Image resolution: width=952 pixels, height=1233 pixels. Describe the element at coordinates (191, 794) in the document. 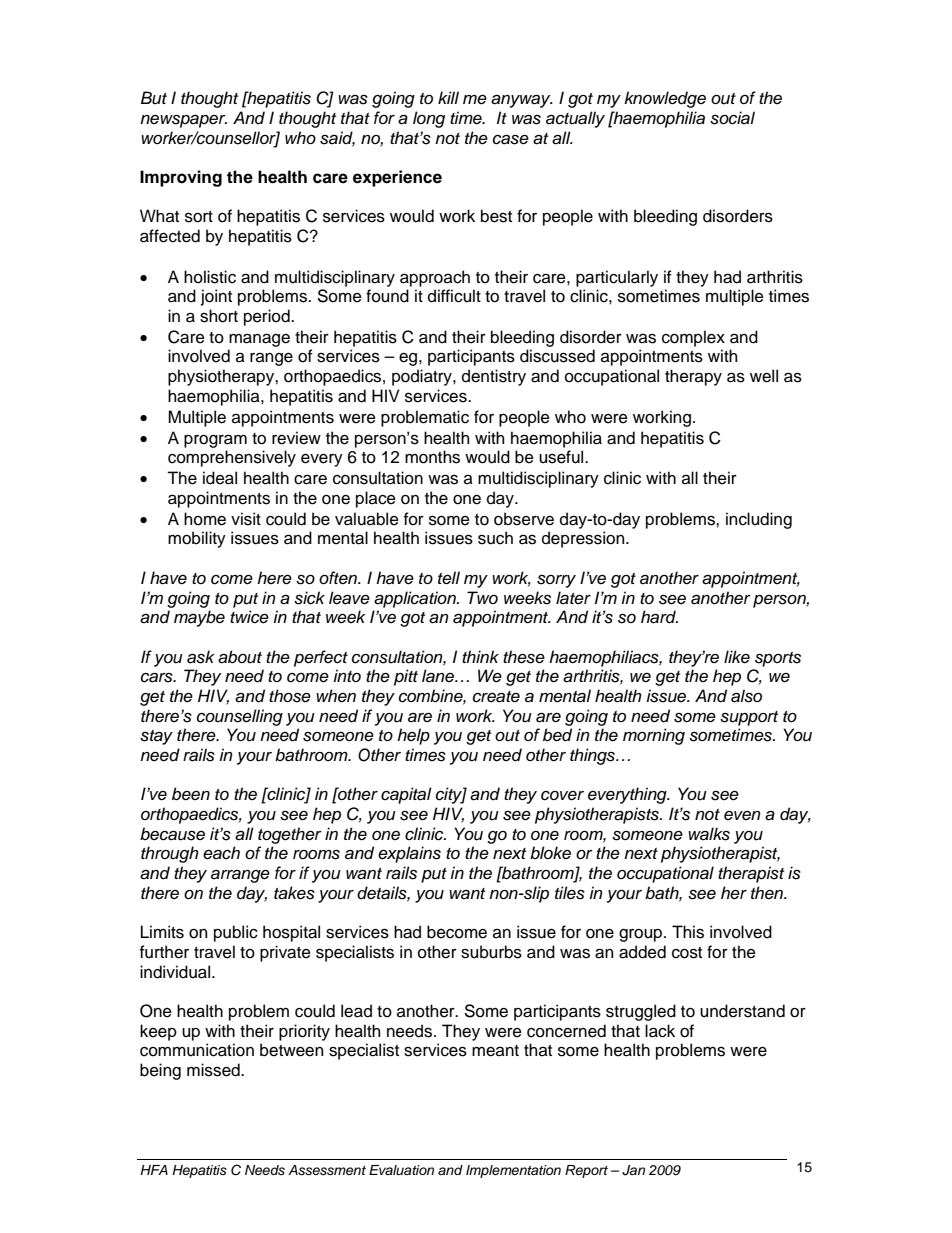

I see `been` at that location.
